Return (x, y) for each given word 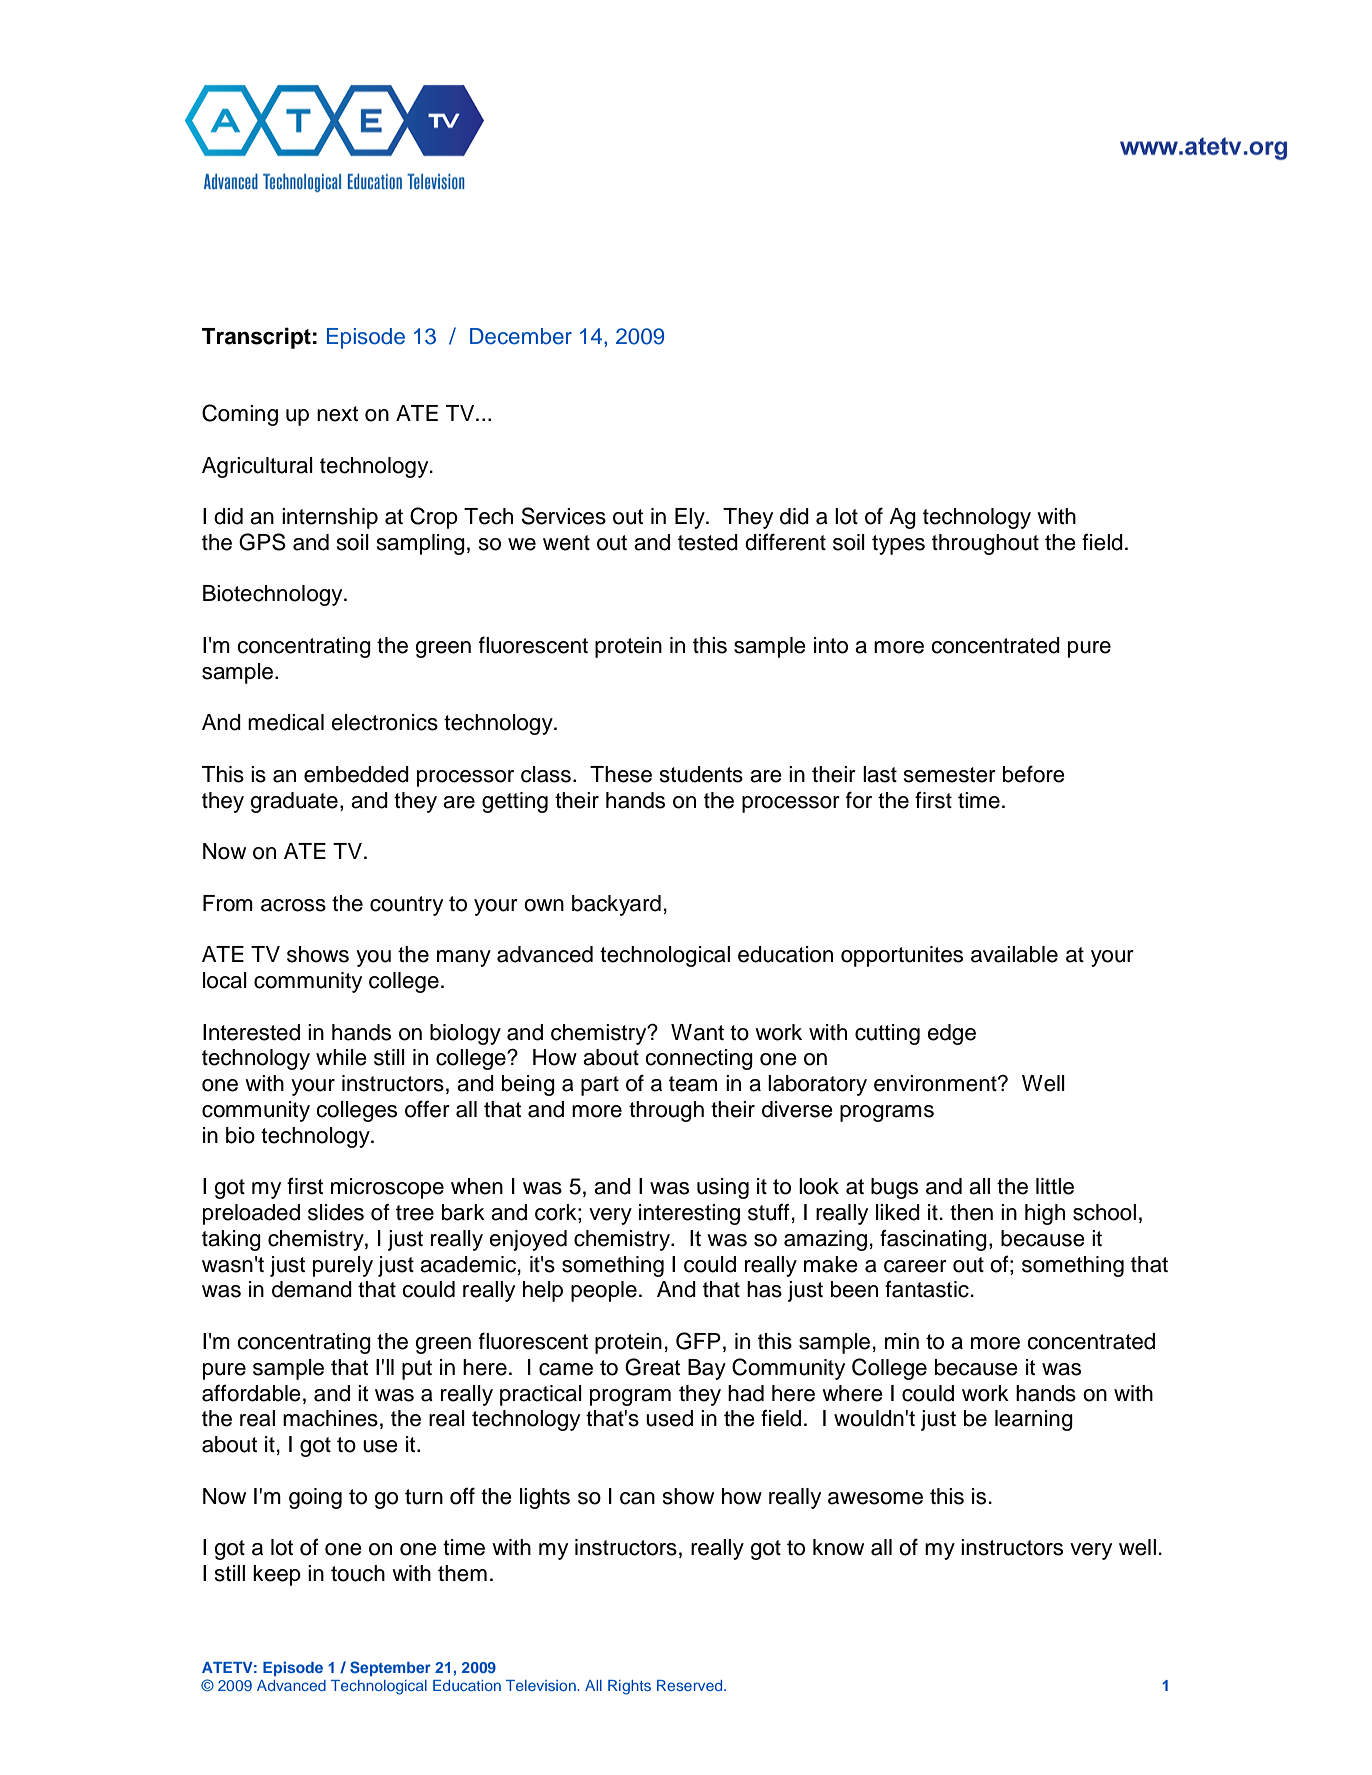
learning (1034, 1420)
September (390, 1668)
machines (330, 1418)
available (1014, 954)
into (831, 645)
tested (708, 542)
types (898, 545)
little (1055, 1186)
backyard (616, 905)
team (693, 1084)
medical (286, 722)
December (521, 336)
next (337, 414)
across (293, 905)
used (669, 1418)
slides (336, 1212)
